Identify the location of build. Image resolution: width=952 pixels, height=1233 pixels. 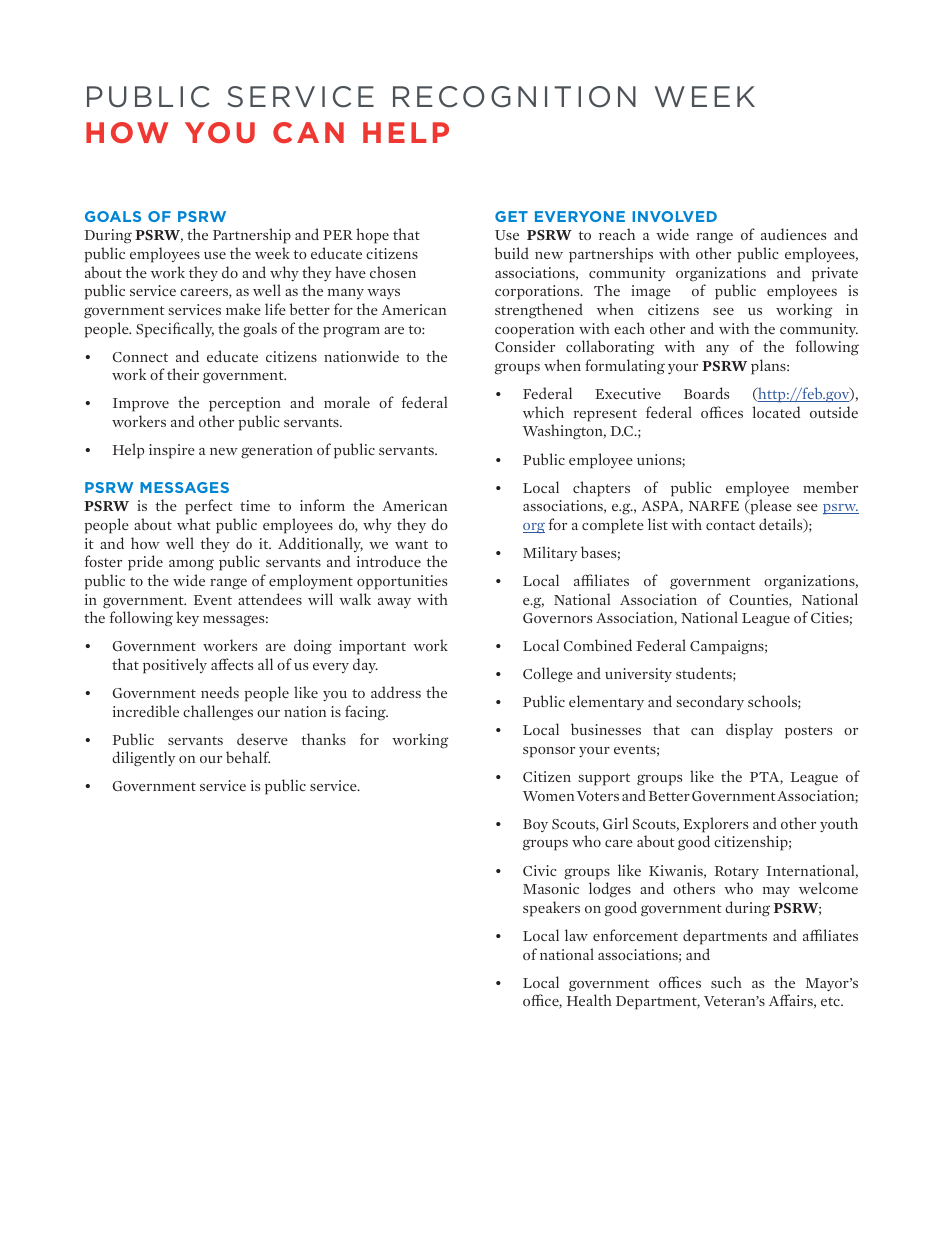
(511, 253).
